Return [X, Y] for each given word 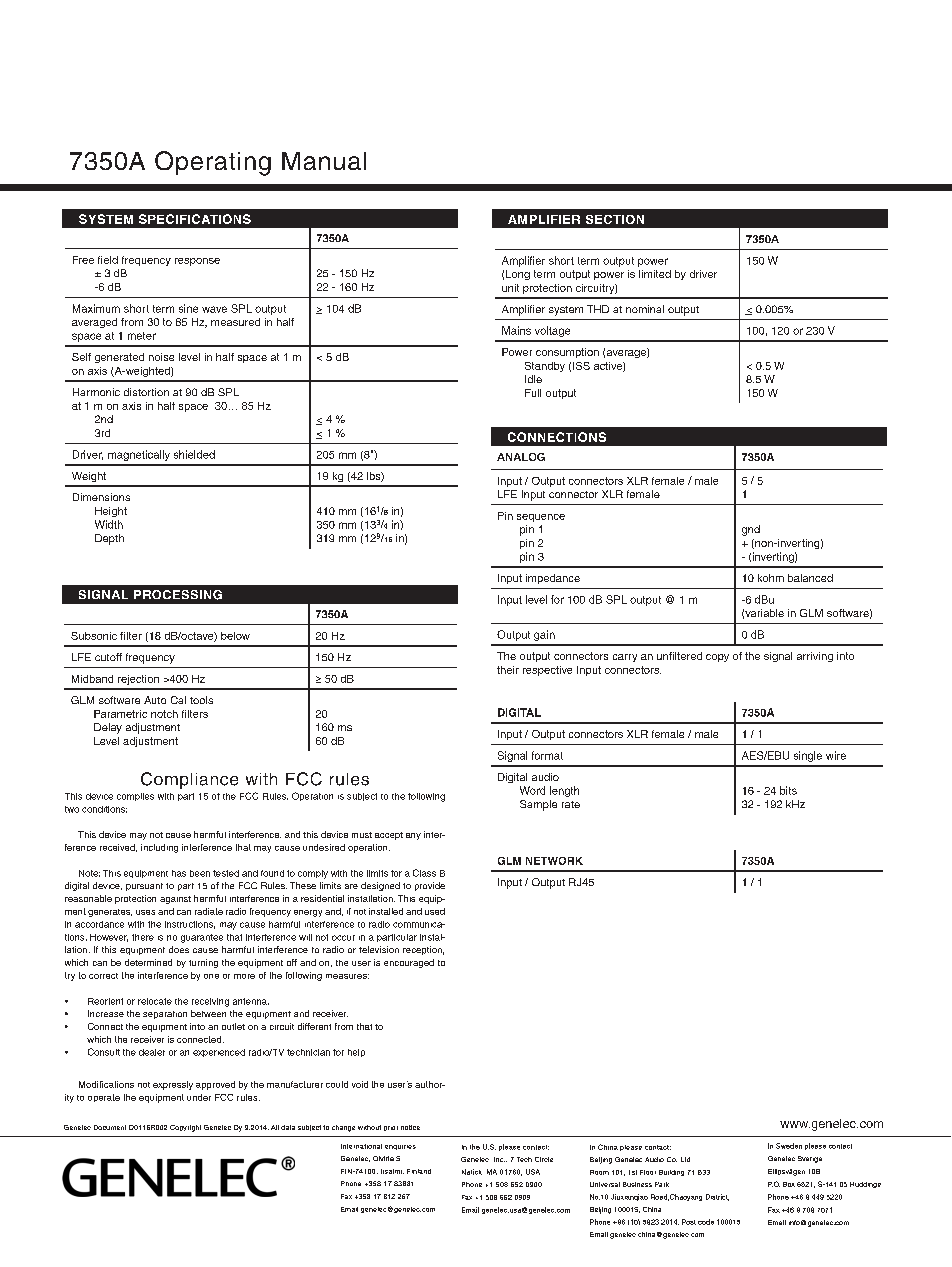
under [199, 1097]
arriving [815, 657]
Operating [213, 163]
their [508, 670]
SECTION [615, 219]
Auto [155, 700]
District [717, 1197]
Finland [419, 1171]
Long [518, 275]
